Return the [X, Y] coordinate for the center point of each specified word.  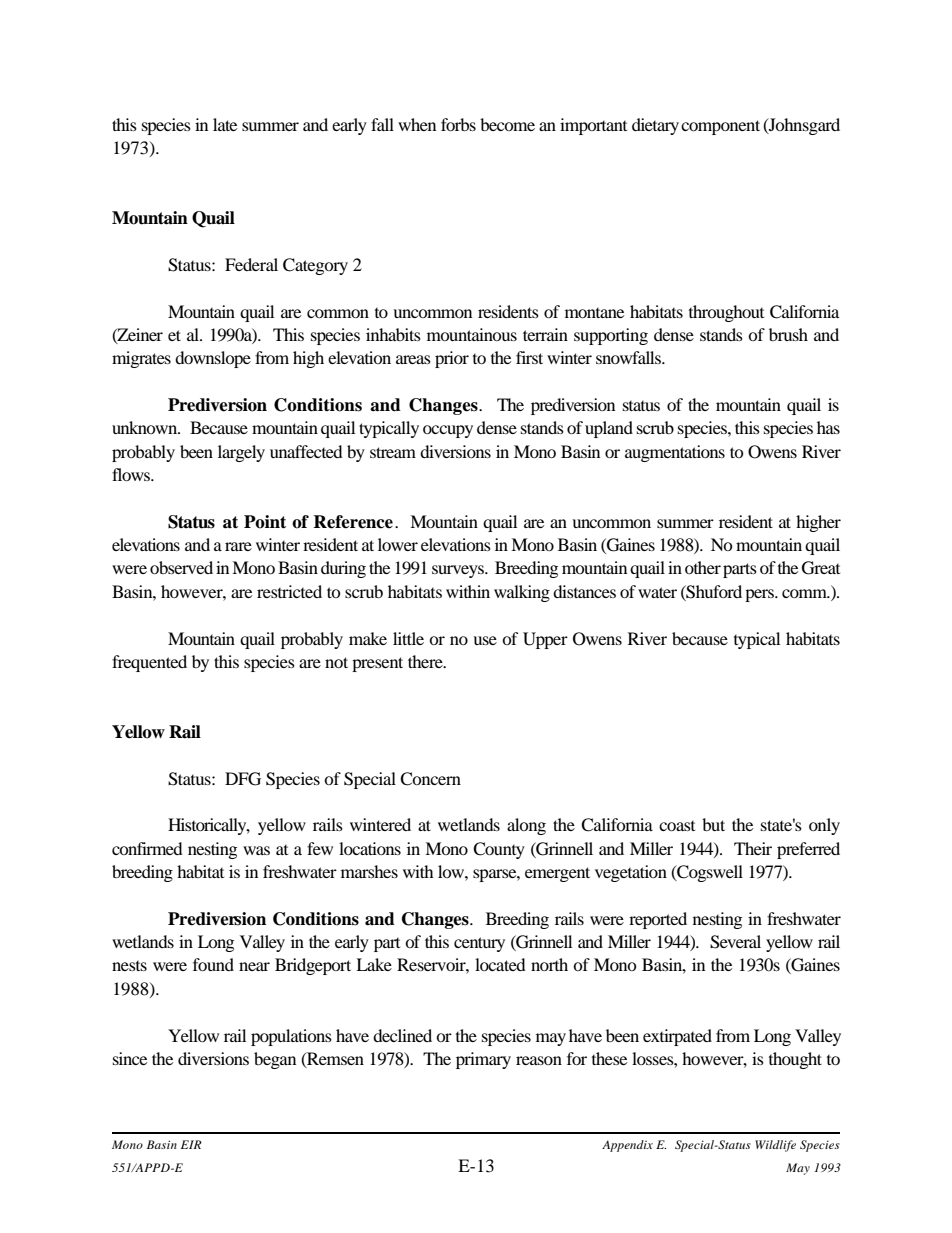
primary [483, 1060]
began [275, 1060]
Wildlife [775, 1146]
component [720, 127]
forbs [458, 124]
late [225, 124]
